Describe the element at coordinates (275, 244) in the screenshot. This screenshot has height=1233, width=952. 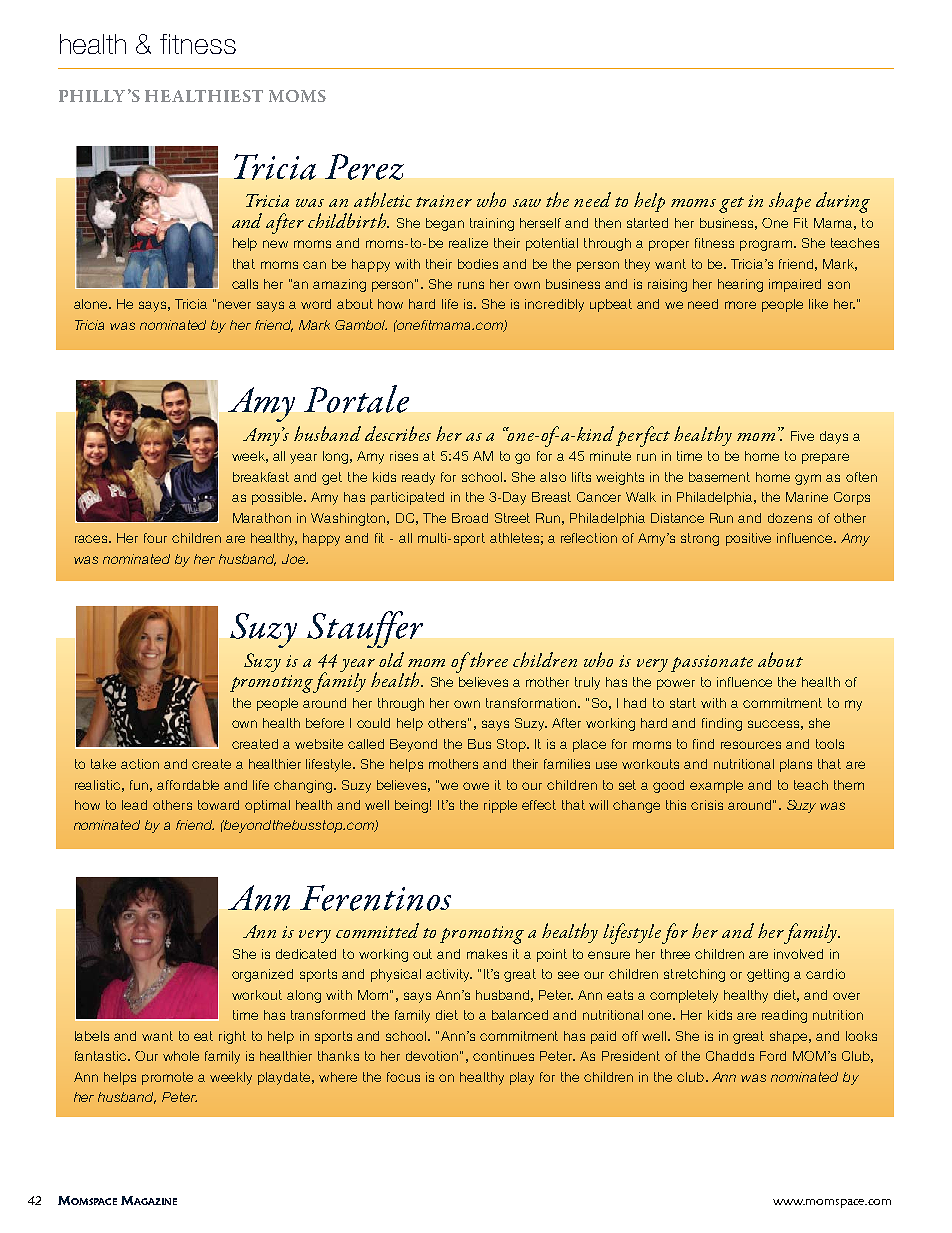
I see `new` at that location.
